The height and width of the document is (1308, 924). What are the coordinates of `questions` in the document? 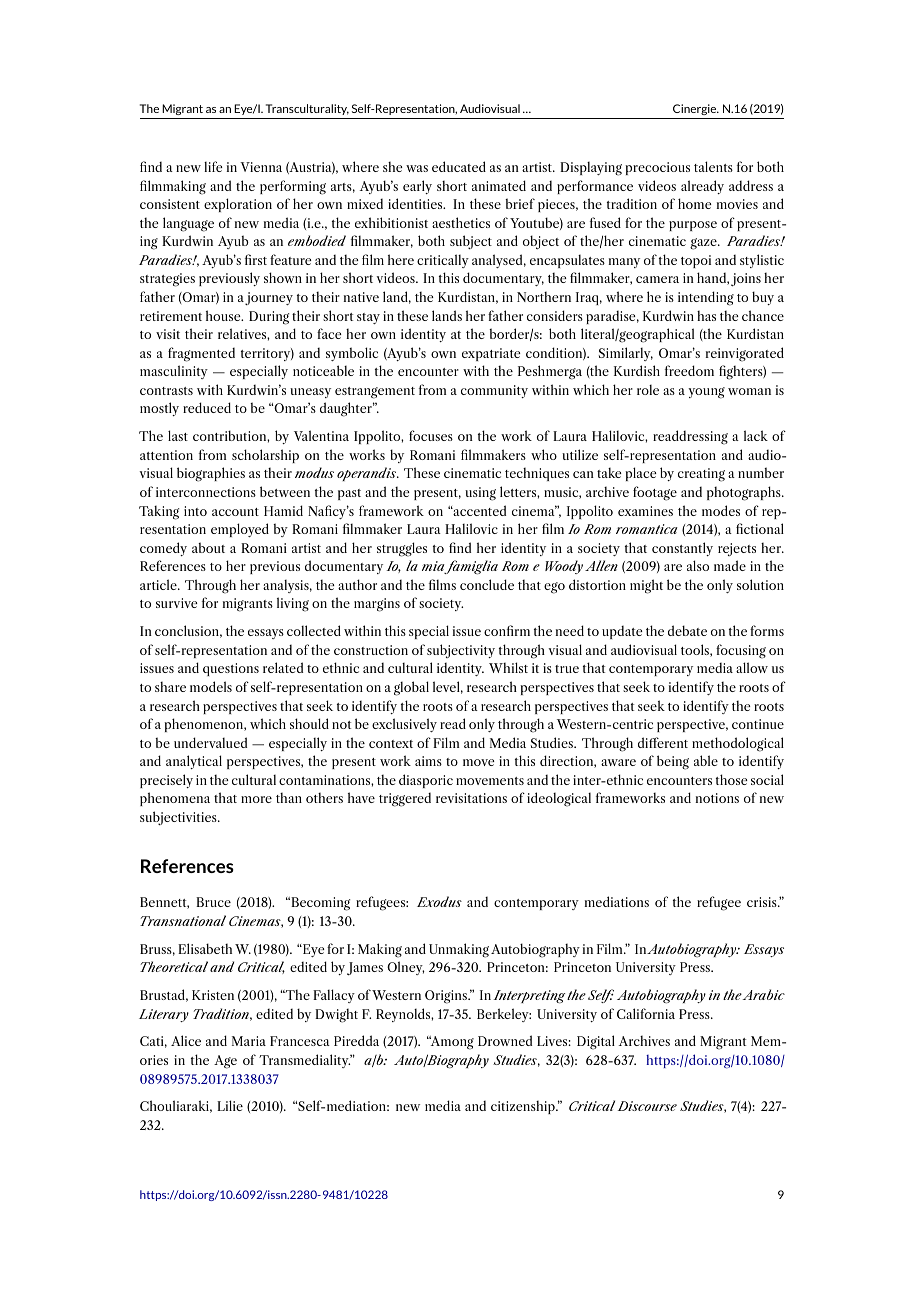 It's located at (231, 669).
